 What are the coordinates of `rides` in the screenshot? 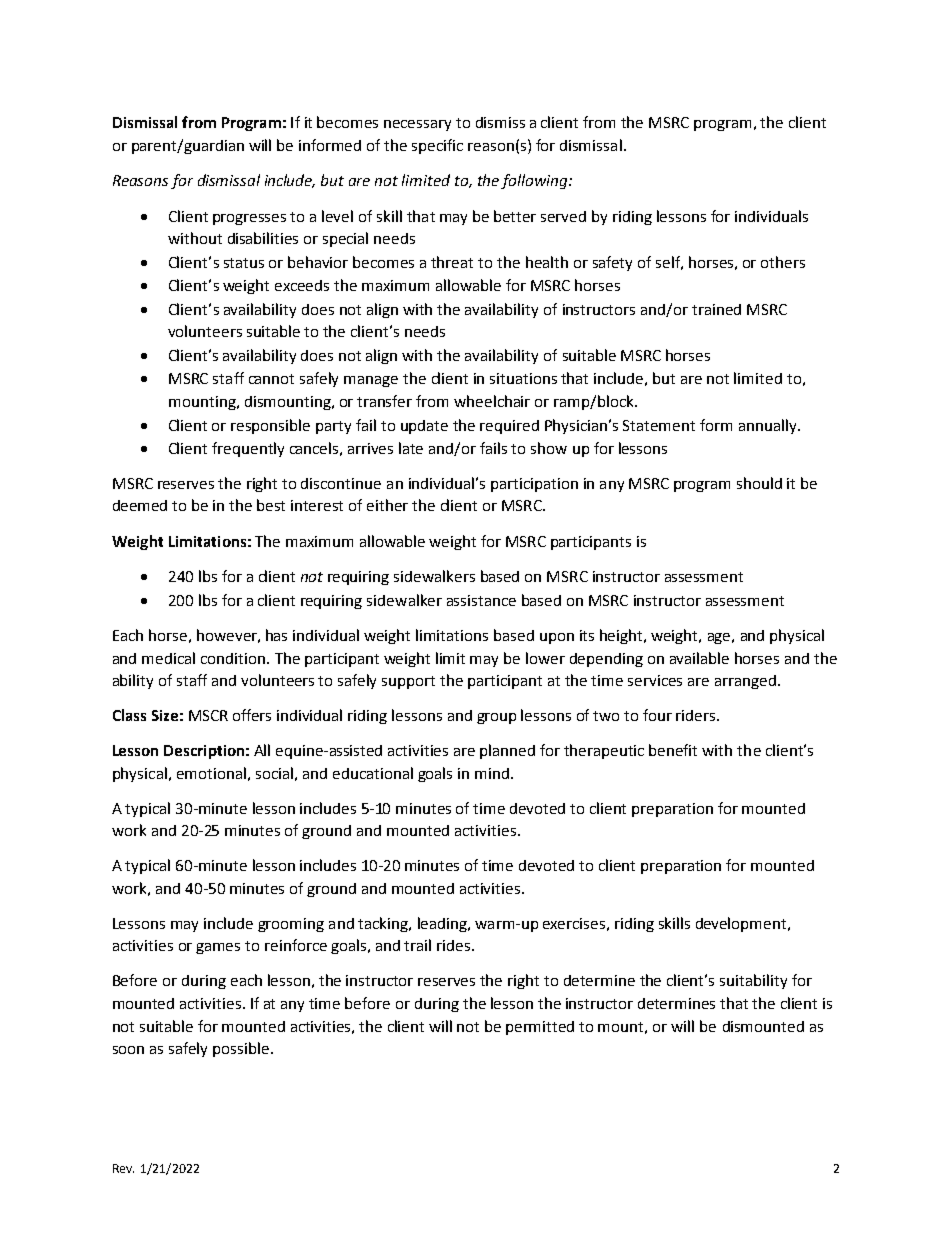 It's located at (455, 945).
